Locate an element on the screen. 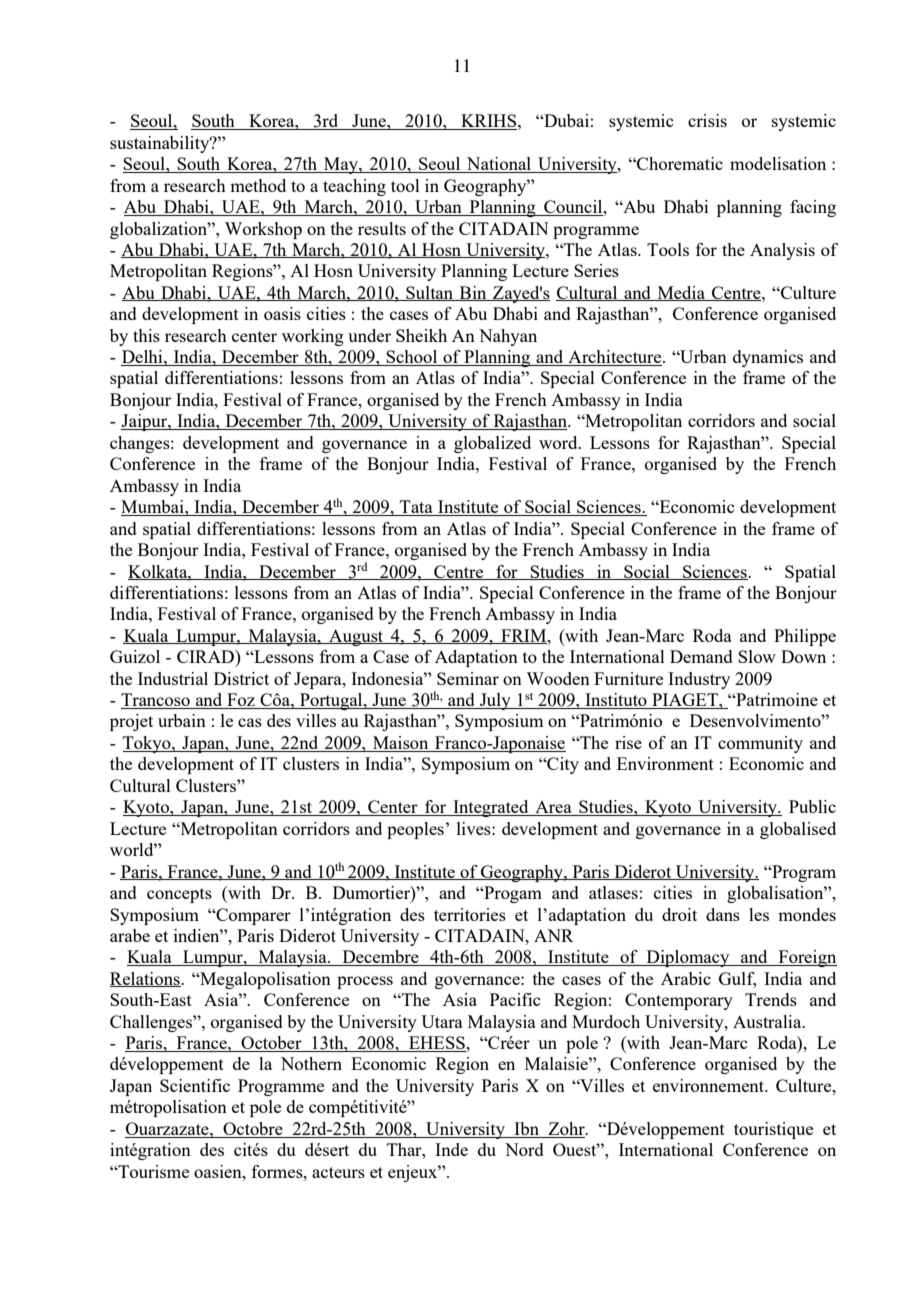 The image size is (924, 1308). Sheikh is located at coordinates (421, 335).
